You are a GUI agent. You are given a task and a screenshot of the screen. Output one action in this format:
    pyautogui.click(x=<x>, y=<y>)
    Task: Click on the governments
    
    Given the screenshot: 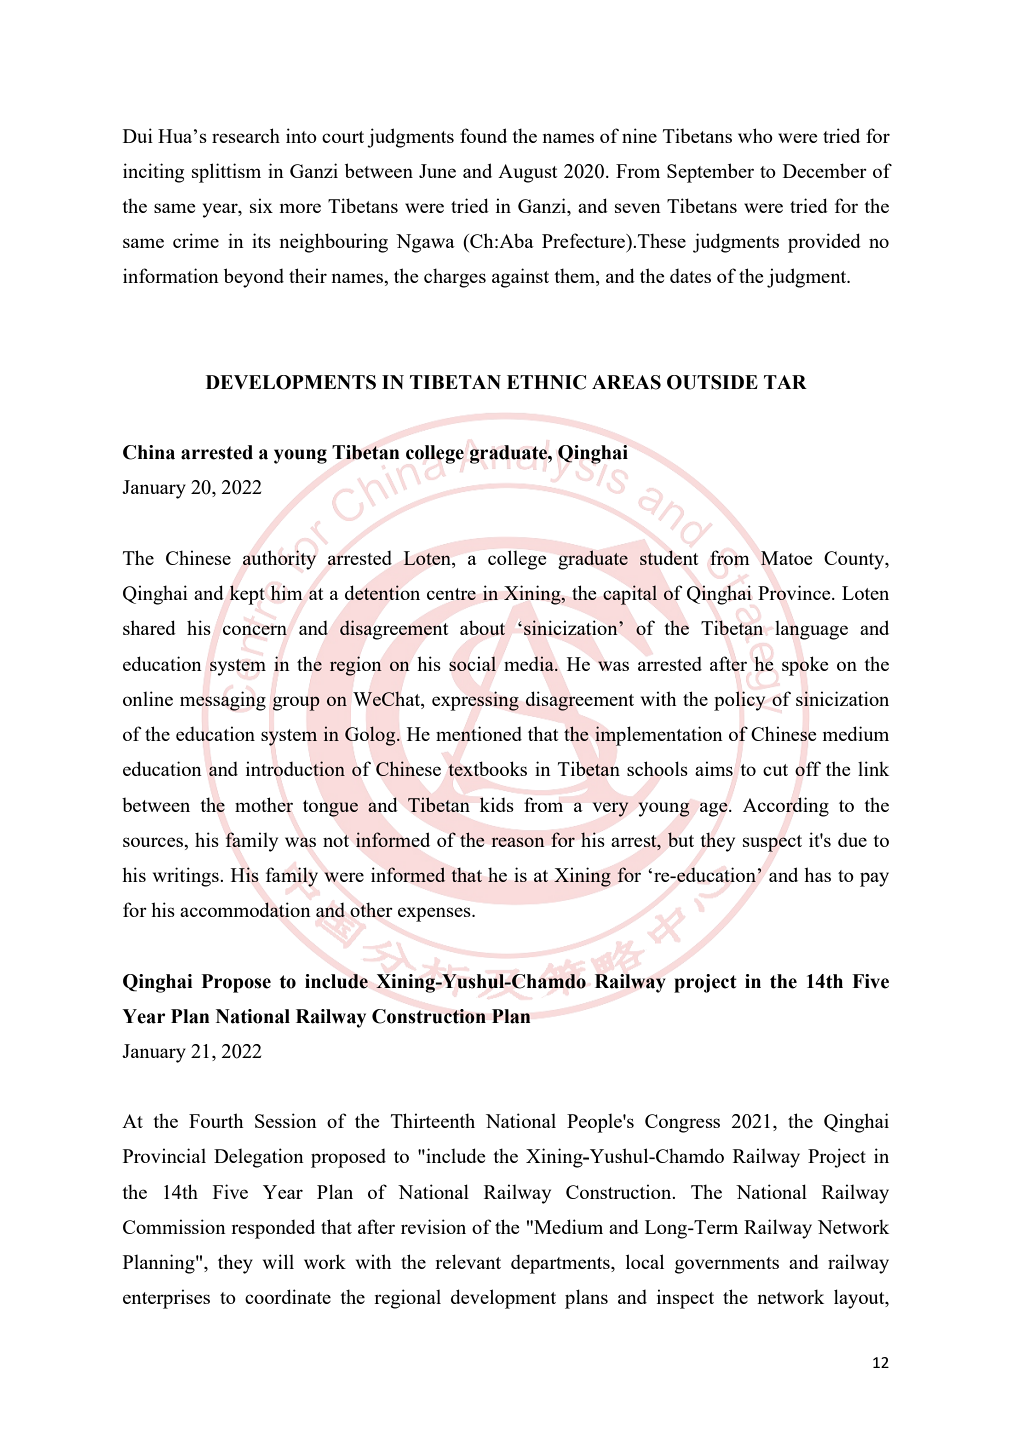 What is the action you would take?
    pyautogui.click(x=727, y=1265)
